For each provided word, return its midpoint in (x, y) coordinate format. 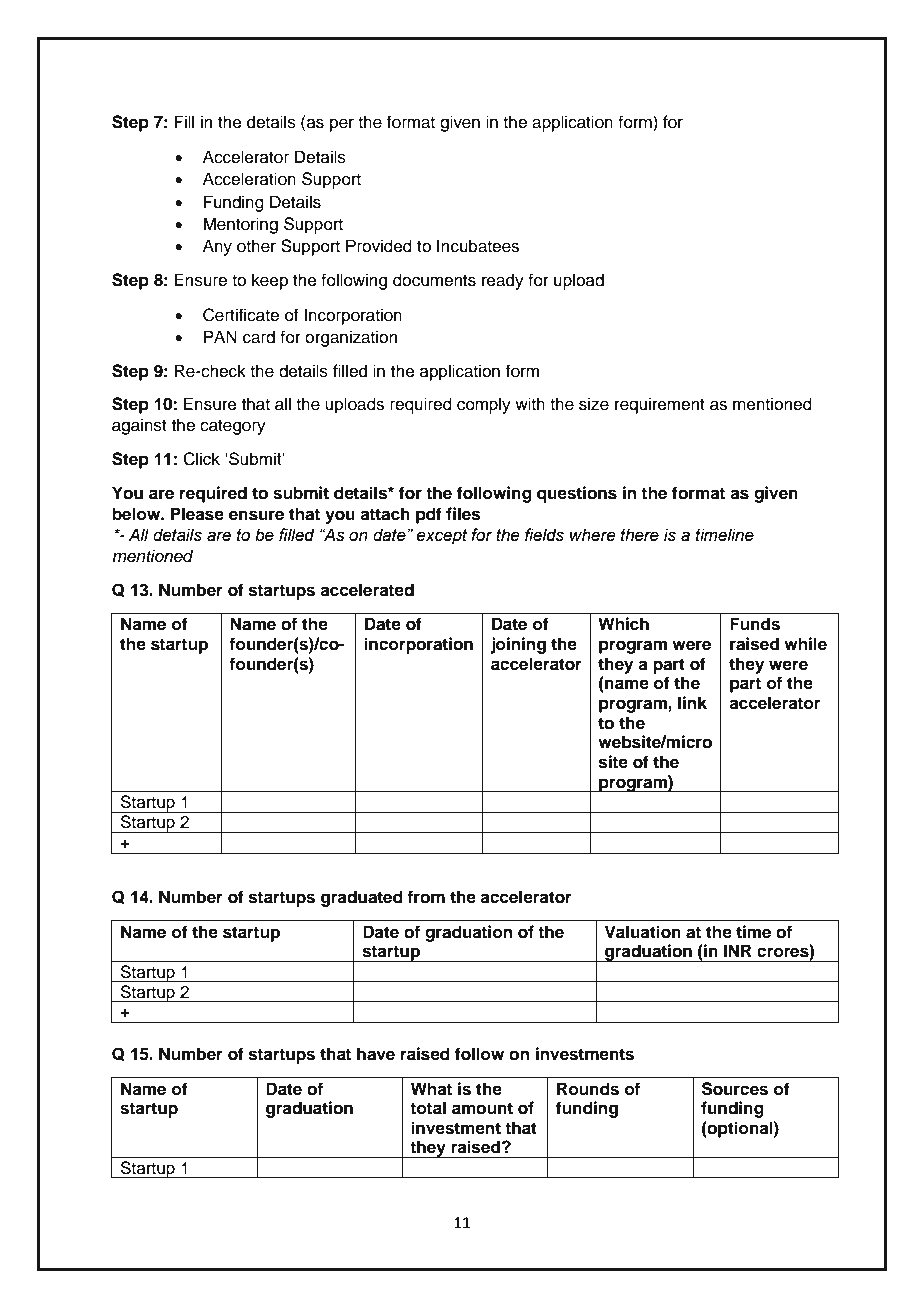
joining (518, 645)
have (376, 1054)
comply (484, 405)
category (233, 427)
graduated (362, 898)
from (426, 897)
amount (482, 1108)
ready (503, 281)
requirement (660, 405)
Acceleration (249, 179)
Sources (735, 1089)
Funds (755, 624)
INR (738, 950)
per (342, 125)
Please (197, 514)
